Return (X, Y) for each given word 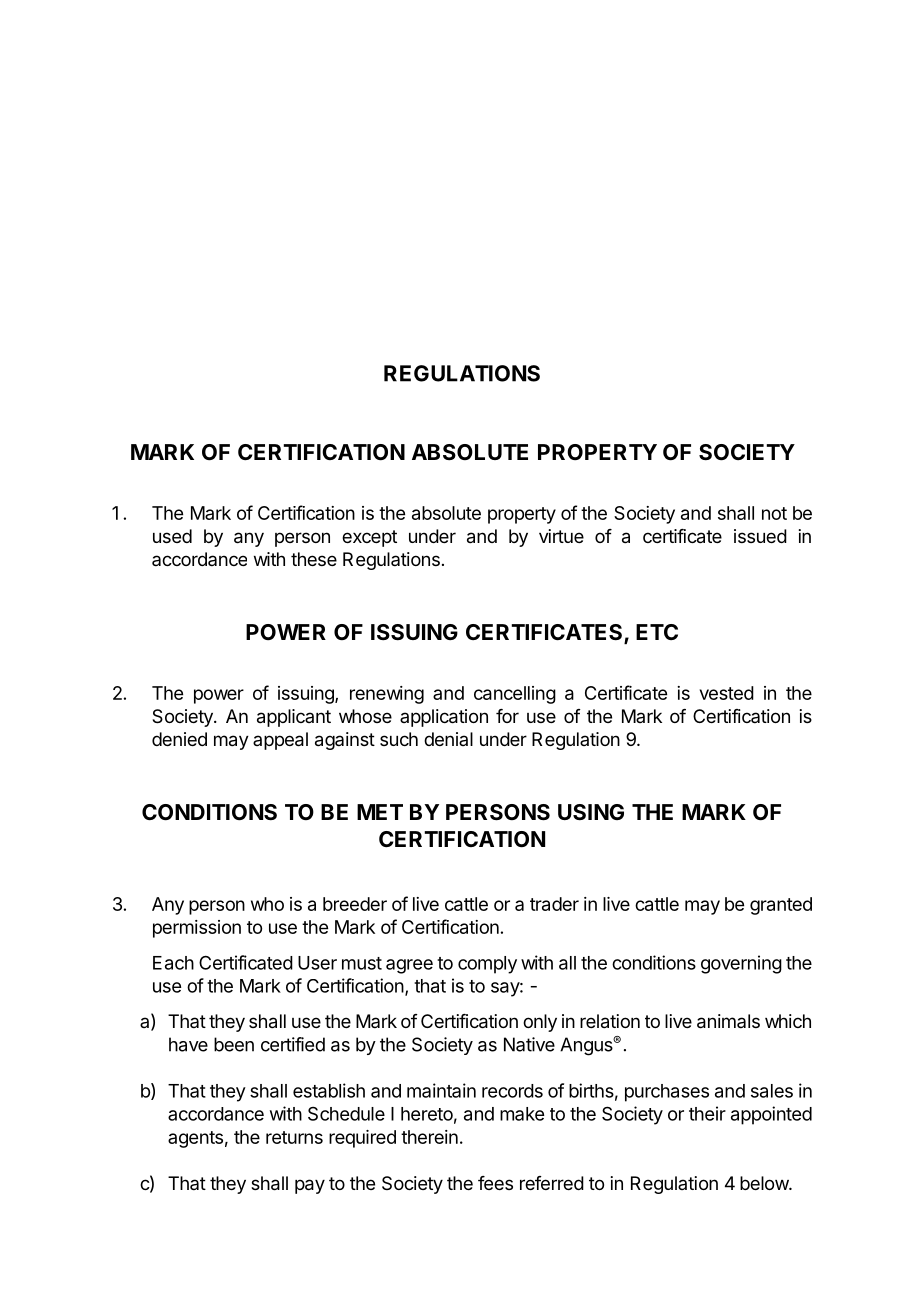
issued (760, 536)
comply (487, 965)
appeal (280, 741)
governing (741, 964)
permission (197, 929)
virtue (561, 536)
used (172, 536)
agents (195, 1139)
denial (448, 739)
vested (727, 693)
